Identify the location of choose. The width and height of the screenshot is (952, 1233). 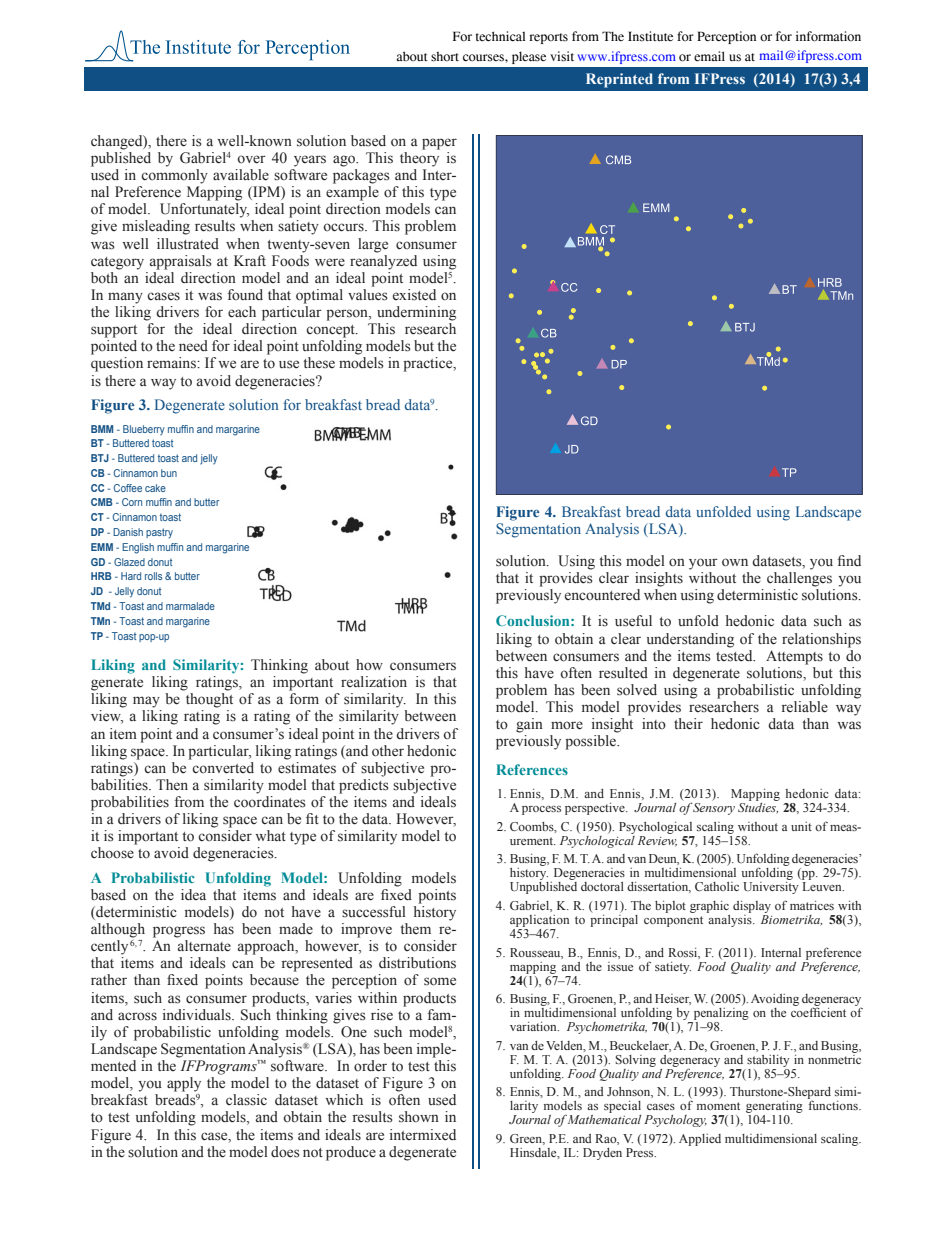
(112, 853).
